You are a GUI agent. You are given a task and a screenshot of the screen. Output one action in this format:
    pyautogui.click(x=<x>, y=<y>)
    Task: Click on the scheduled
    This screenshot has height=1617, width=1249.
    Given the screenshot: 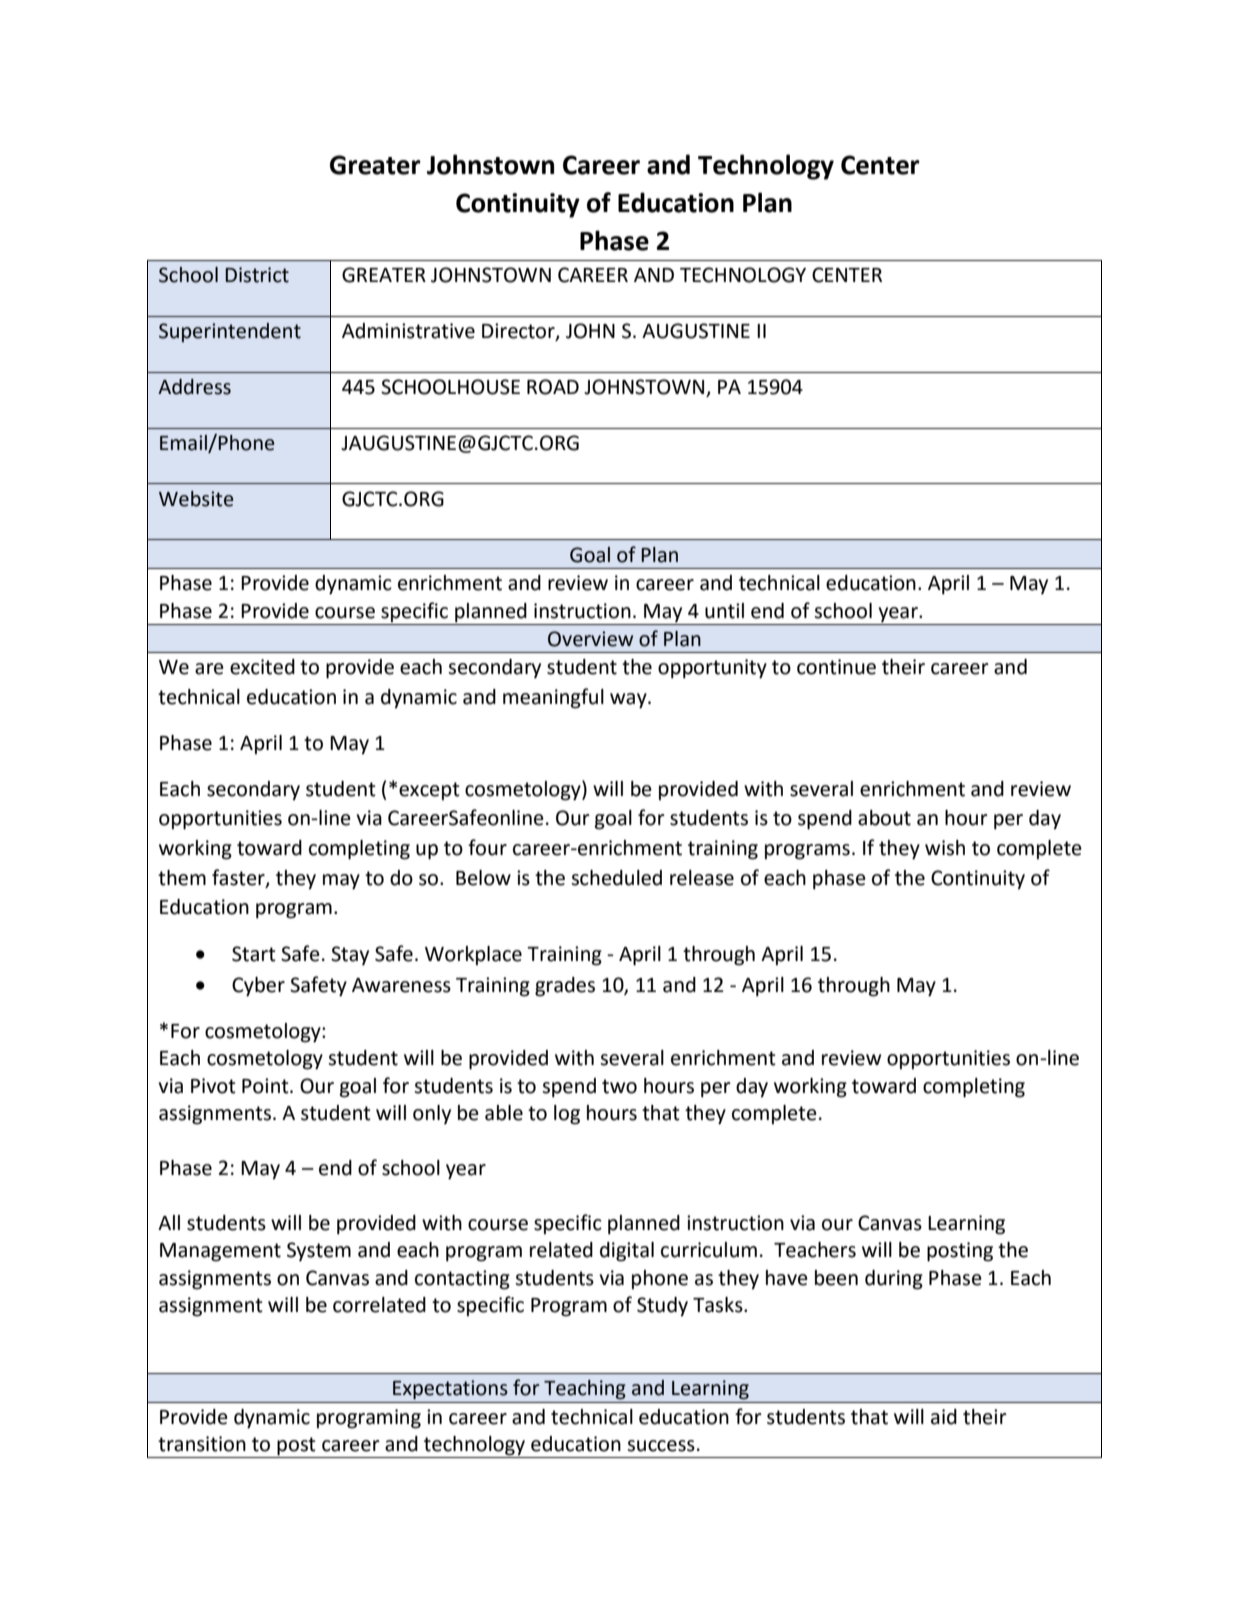 What is the action you would take?
    pyautogui.click(x=616, y=878)
